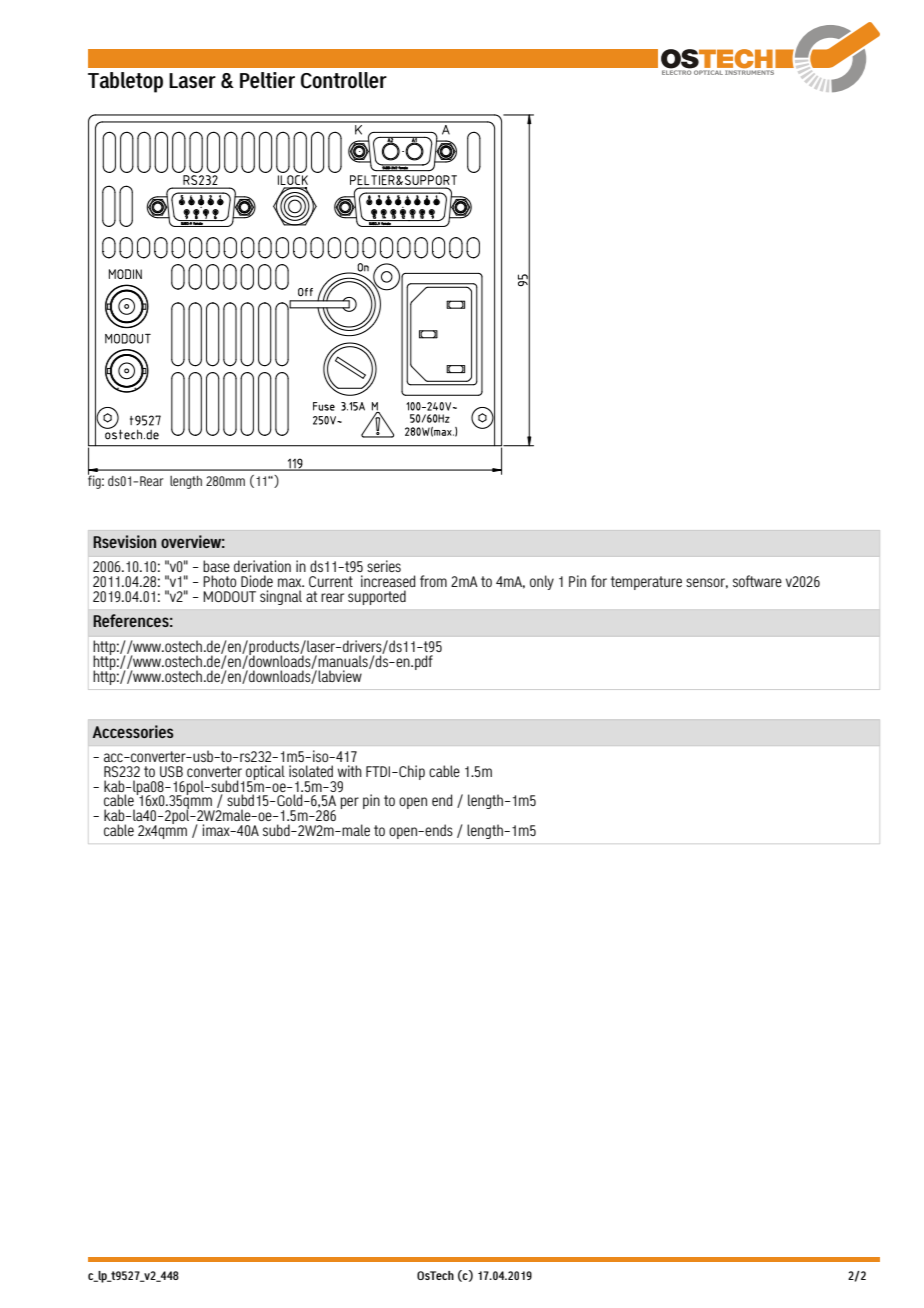 This screenshot has height=1308, width=924. I want to click on with, so click(350, 771).
